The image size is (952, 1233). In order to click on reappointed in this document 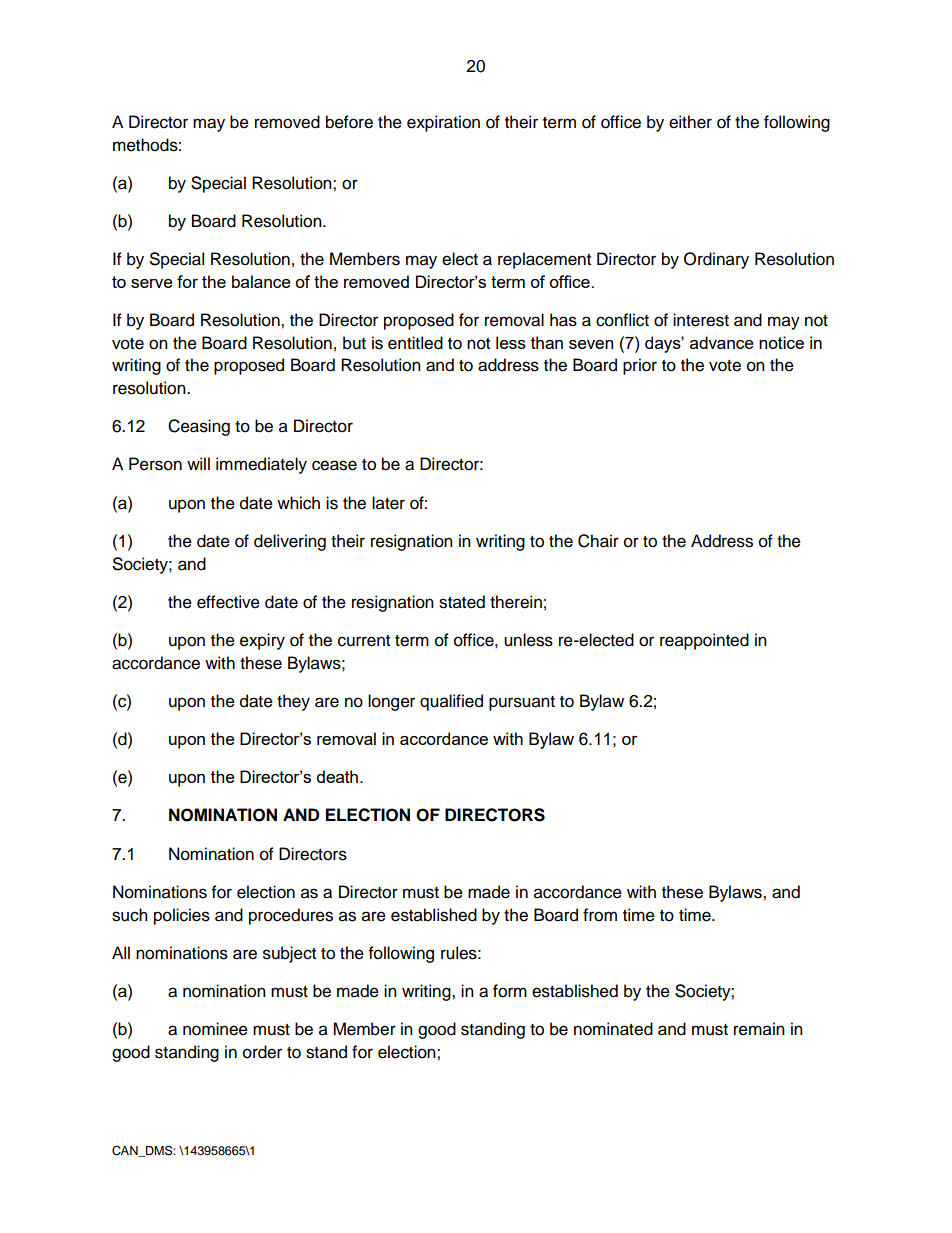, I will do `click(704, 641)`.
